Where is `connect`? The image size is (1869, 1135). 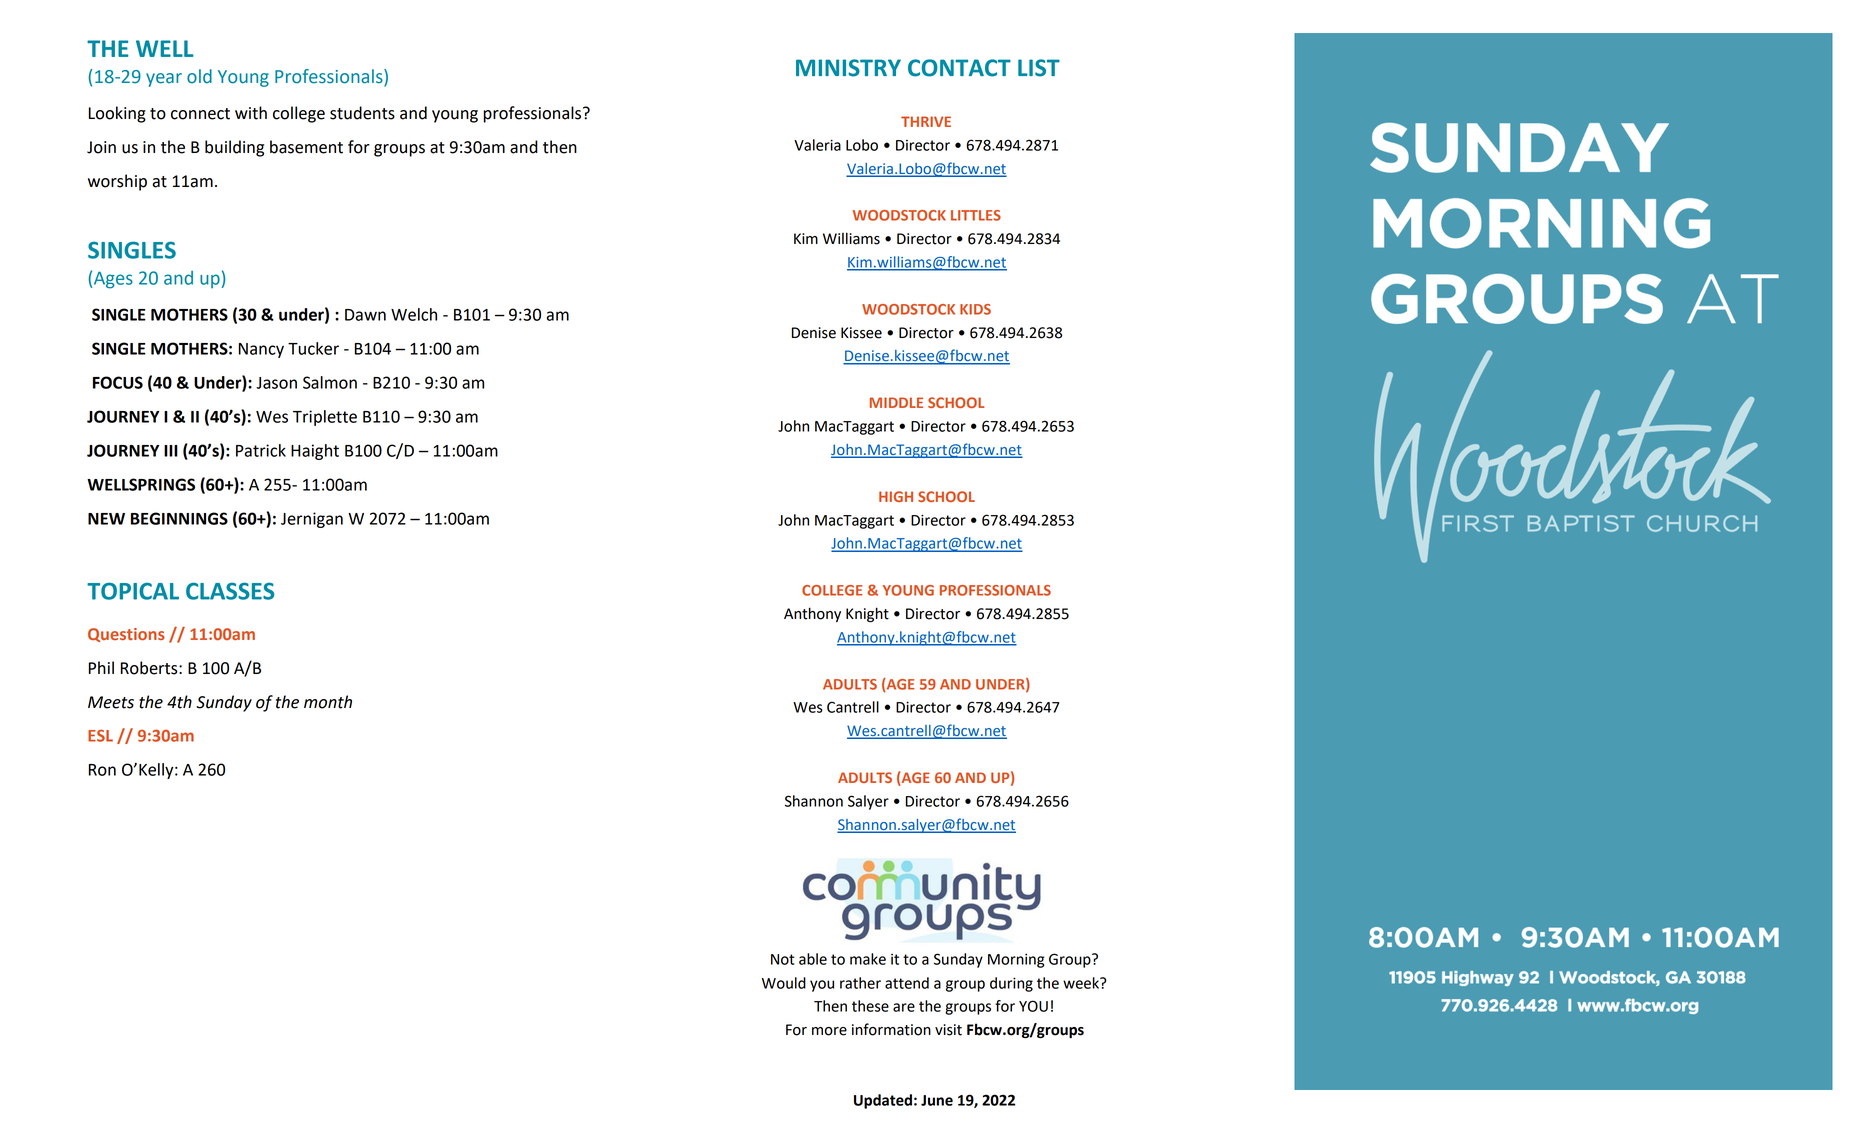
connect is located at coordinates (200, 114).
